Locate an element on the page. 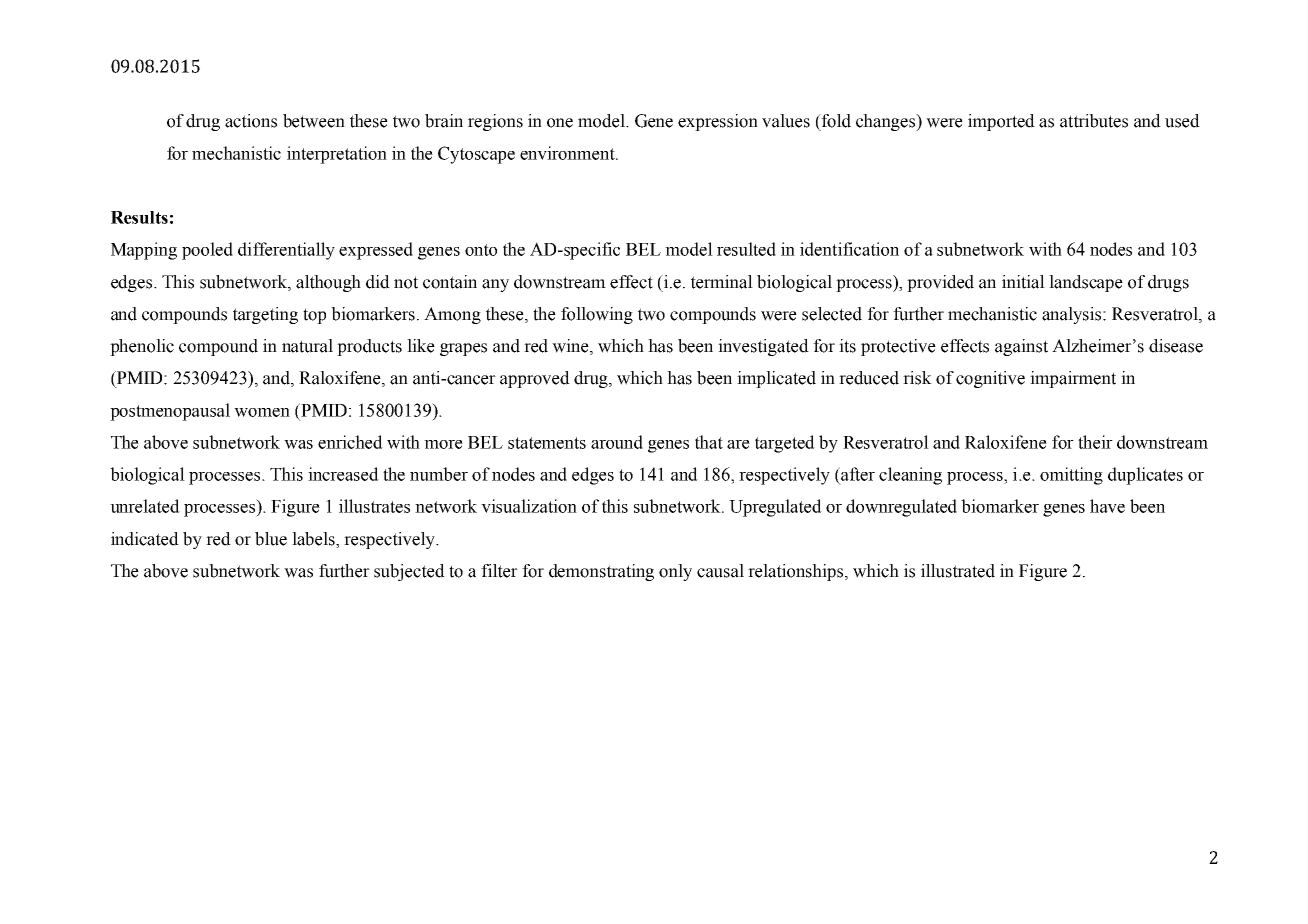 This page has height=924, width=1308. terminal is located at coordinates (722, 282).
